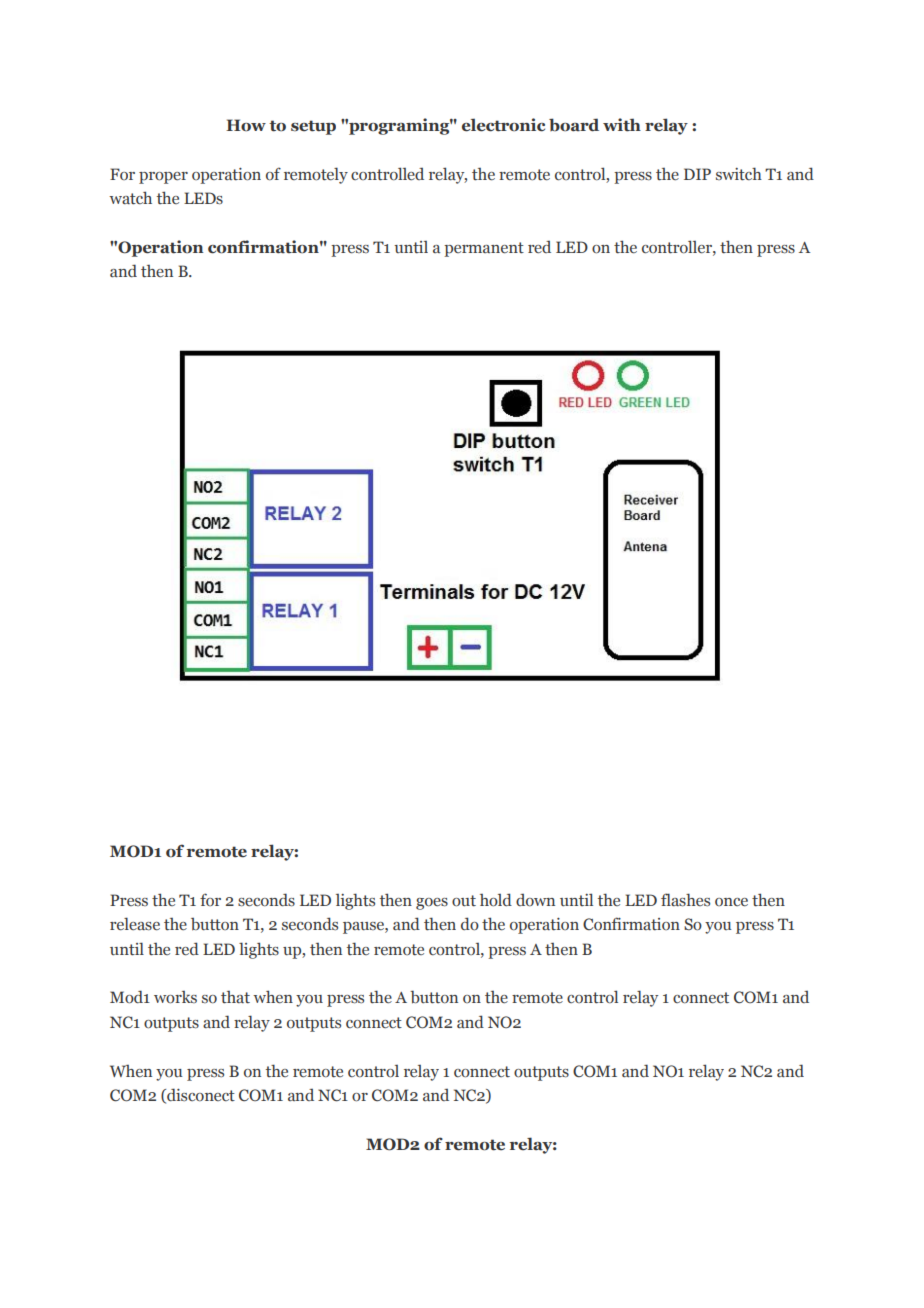 This screenshot has height=1308, width=924. Describe the element at coordinates (135, 924) in the screenshot. I see `release` at that location.
